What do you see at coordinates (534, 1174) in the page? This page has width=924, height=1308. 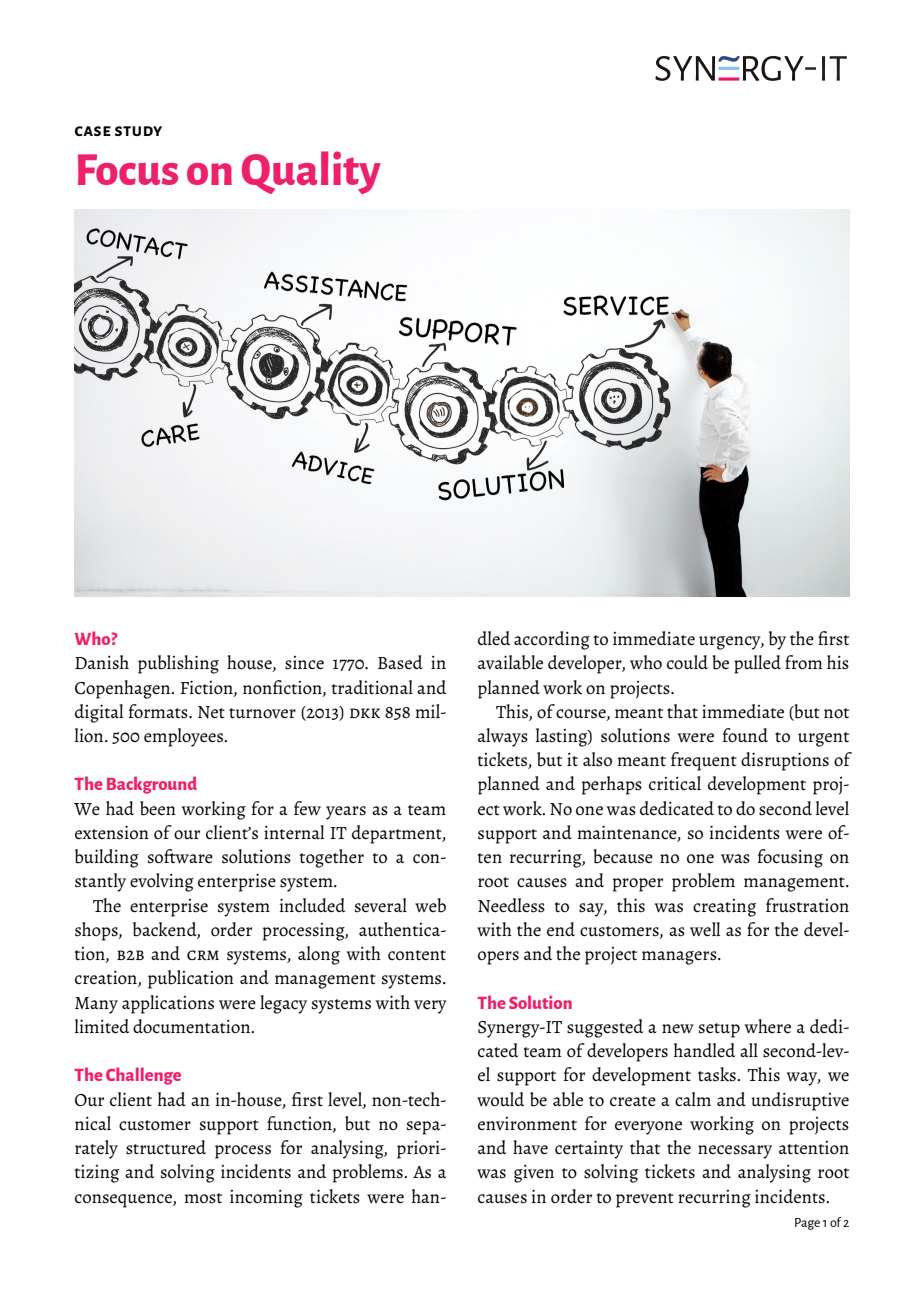 I see `given` at bounding box center [534, 1174].
